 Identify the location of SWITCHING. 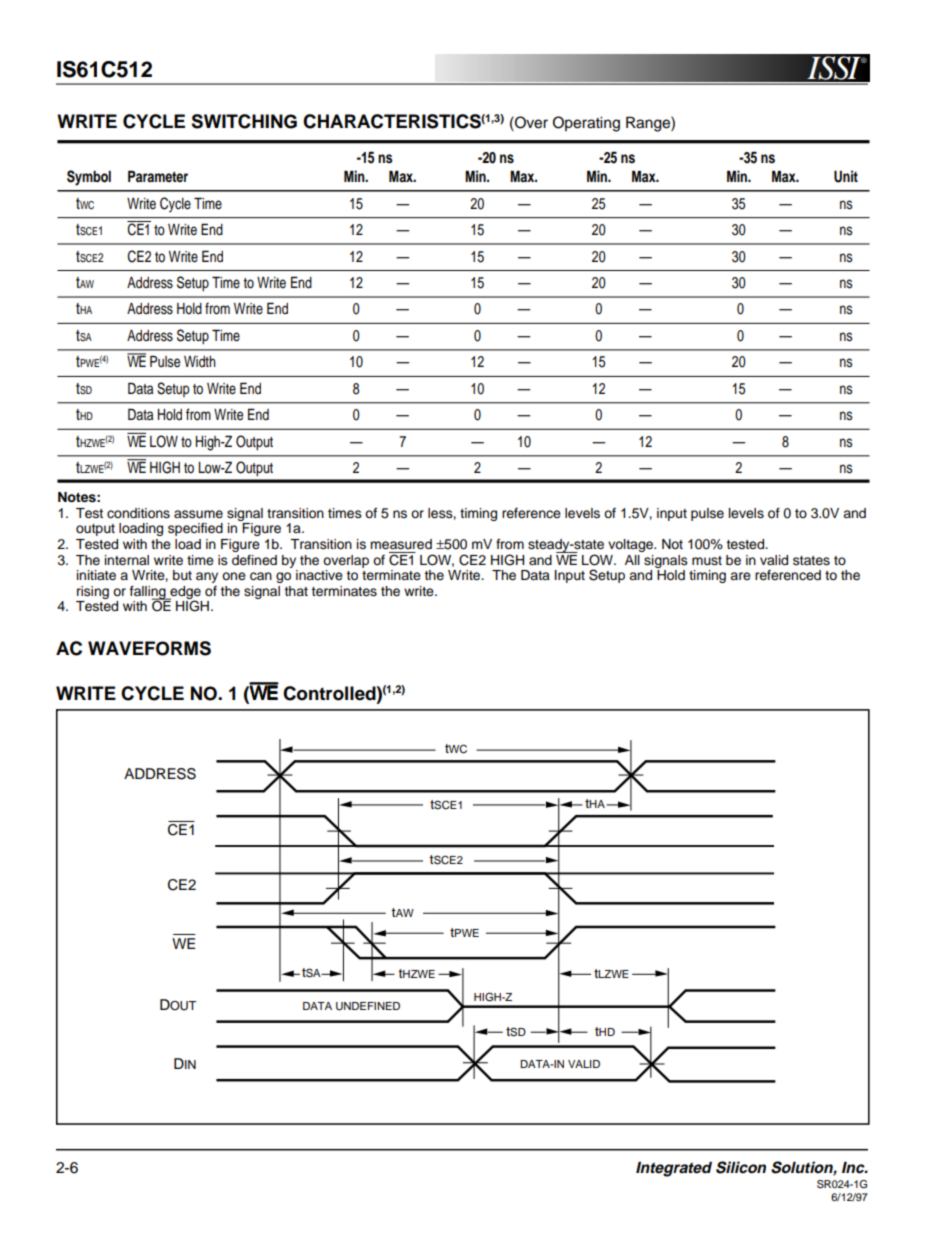
(244, 121).
